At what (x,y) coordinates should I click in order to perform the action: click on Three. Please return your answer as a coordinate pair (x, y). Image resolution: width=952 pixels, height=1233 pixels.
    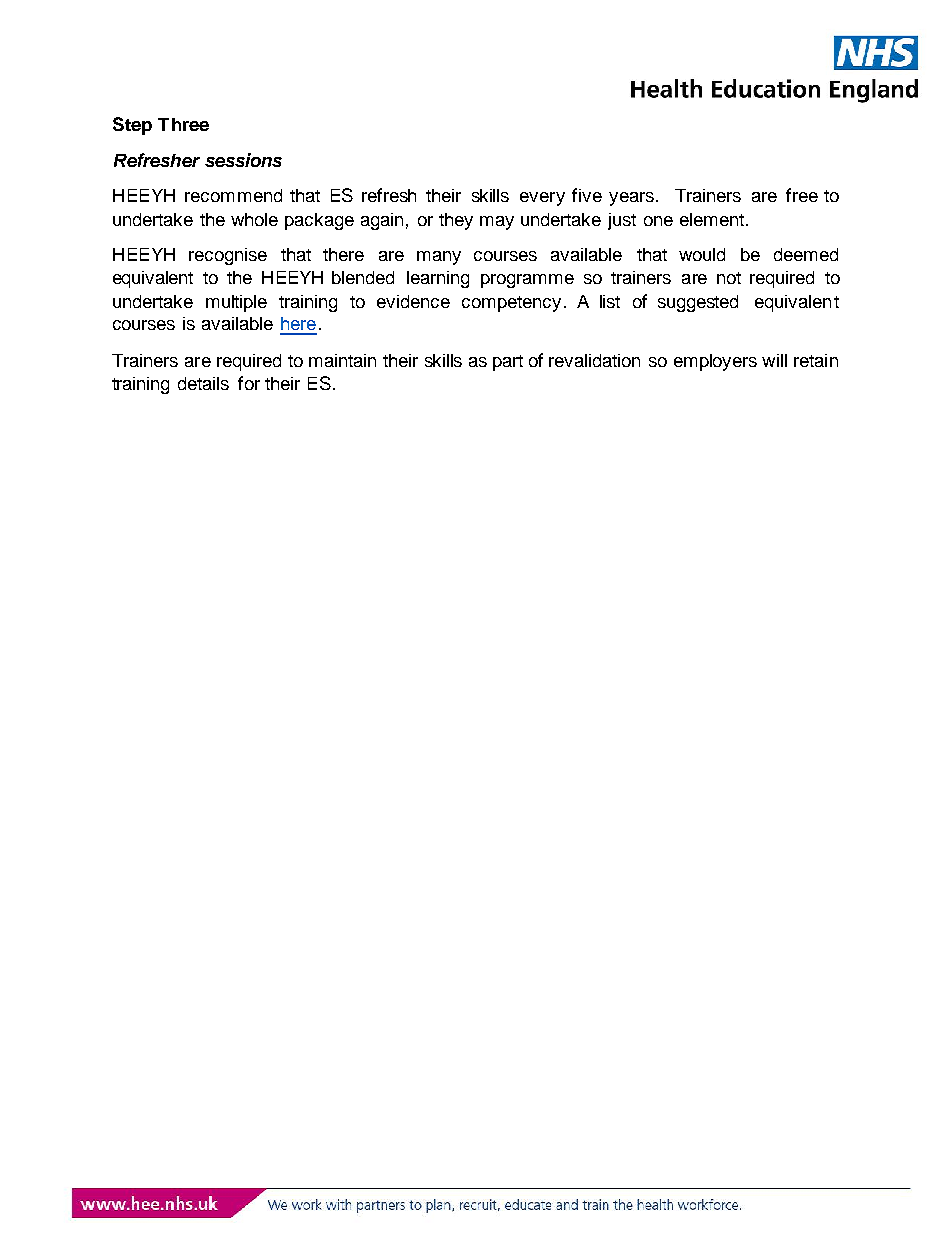
    Looking at the image, I should click on (183, 124).
